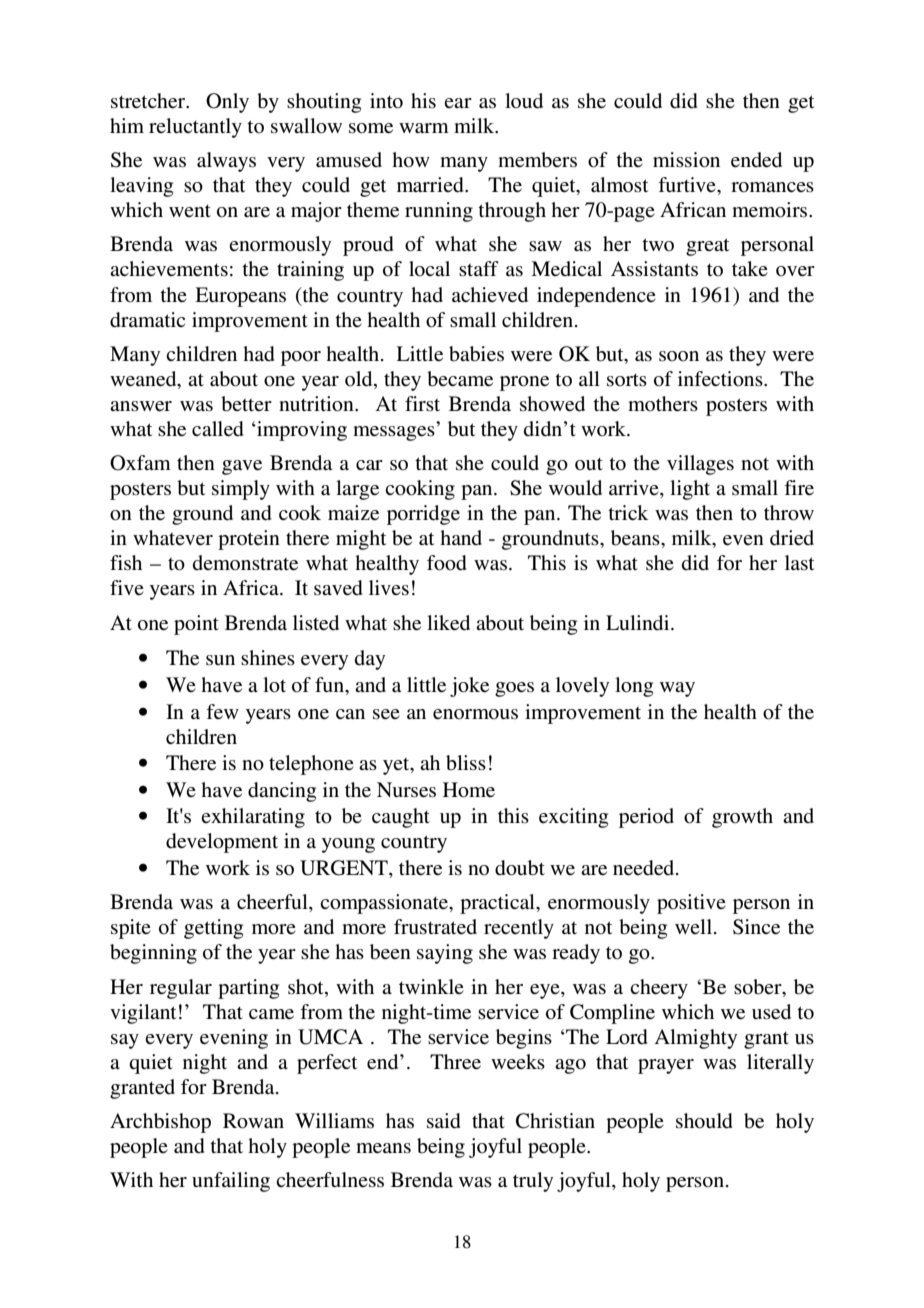 This screenshot has height=1308, width=924. What do you see at coordinates (213, 929) in the screenshot?
I see `getting` at bounding box center [213, 929].
